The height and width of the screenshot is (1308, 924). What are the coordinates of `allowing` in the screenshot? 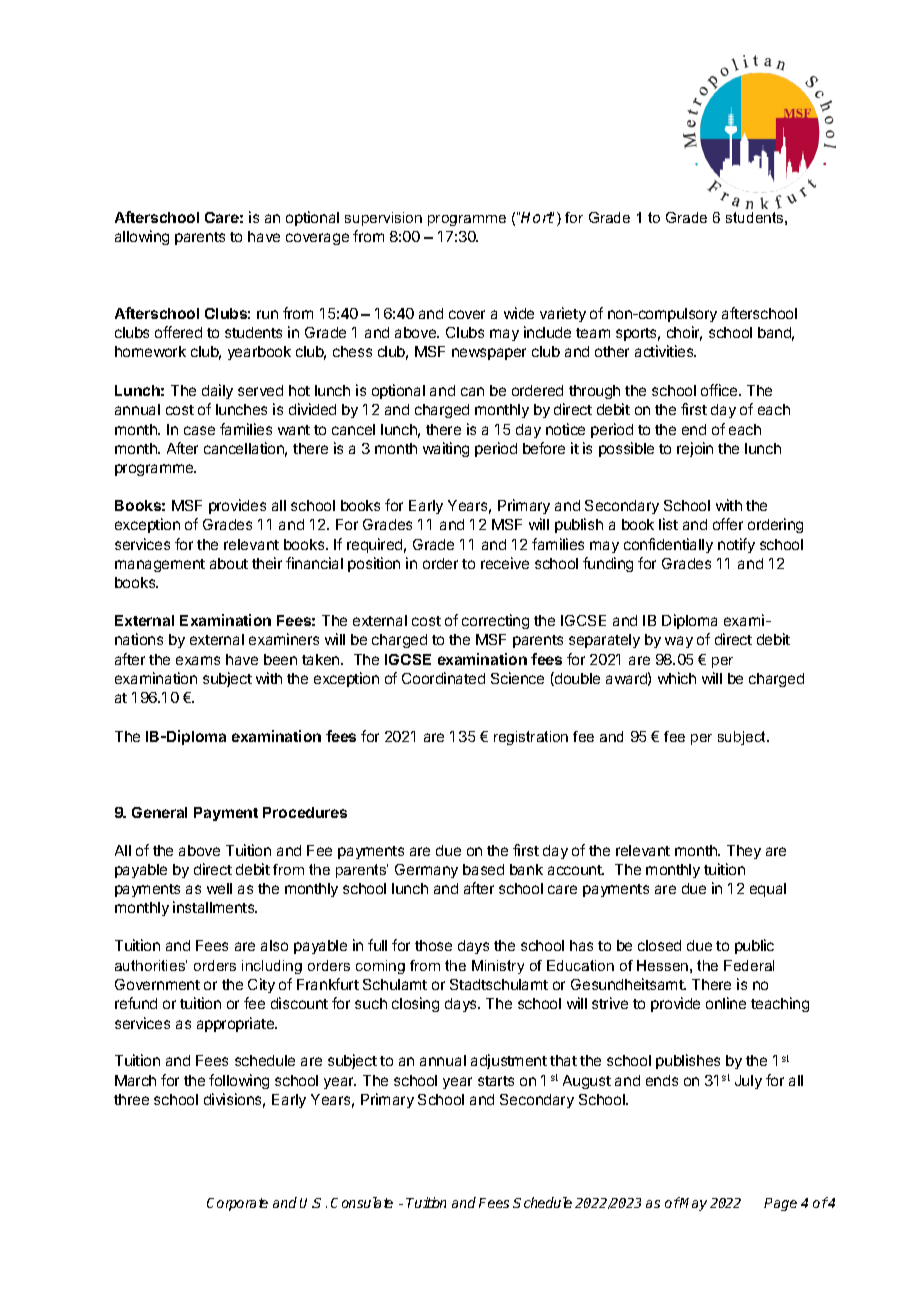 It's located at (142, 237).
